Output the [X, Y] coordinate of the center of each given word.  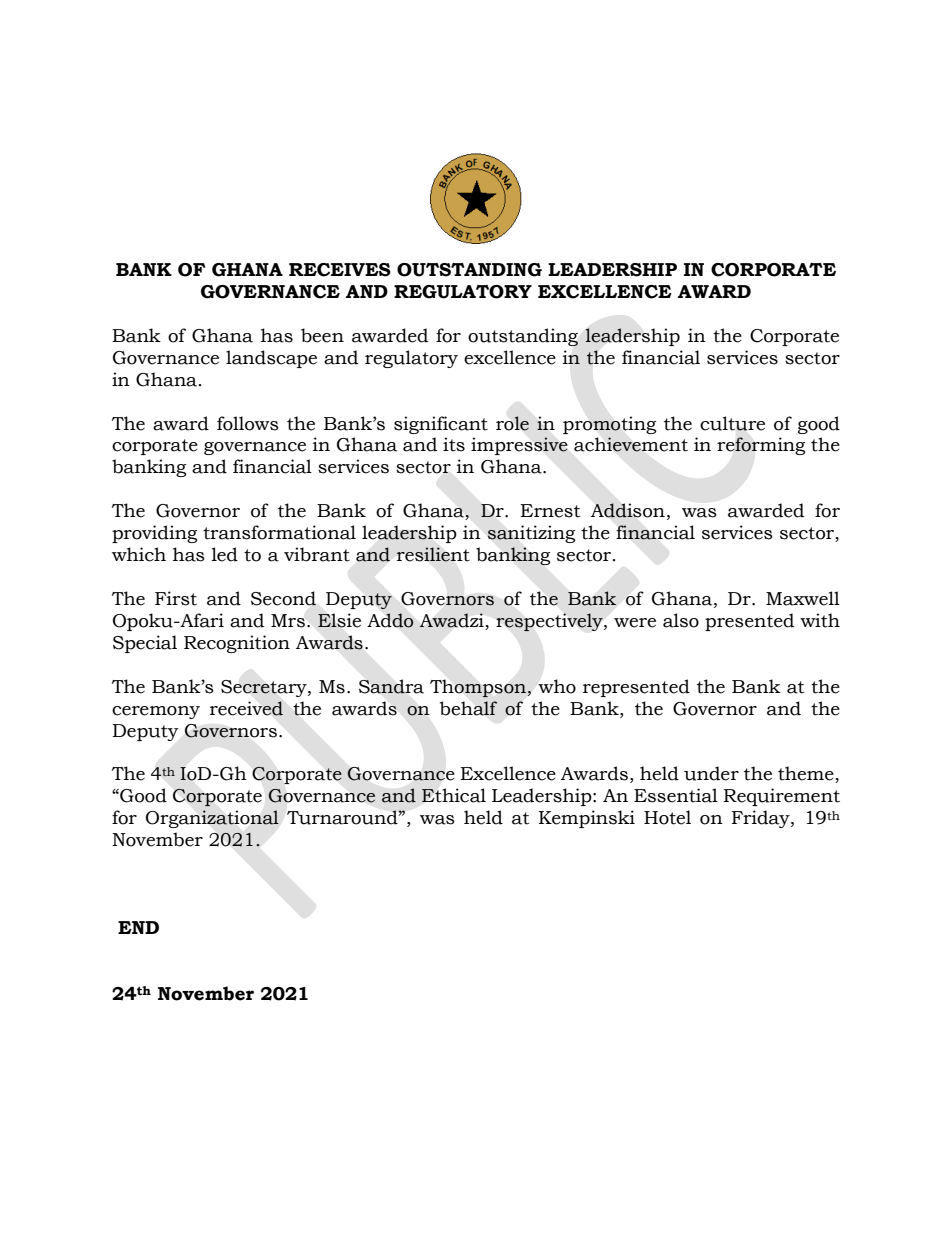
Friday [762, 819]
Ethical [454, 795]
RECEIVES [340, 270]
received [246, 708]
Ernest [550, 511]
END [138, 927]
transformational [279, 532]
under [711, 773]
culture [732, 423]
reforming [761, 446]
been [322, 335]
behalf [469, 708]
